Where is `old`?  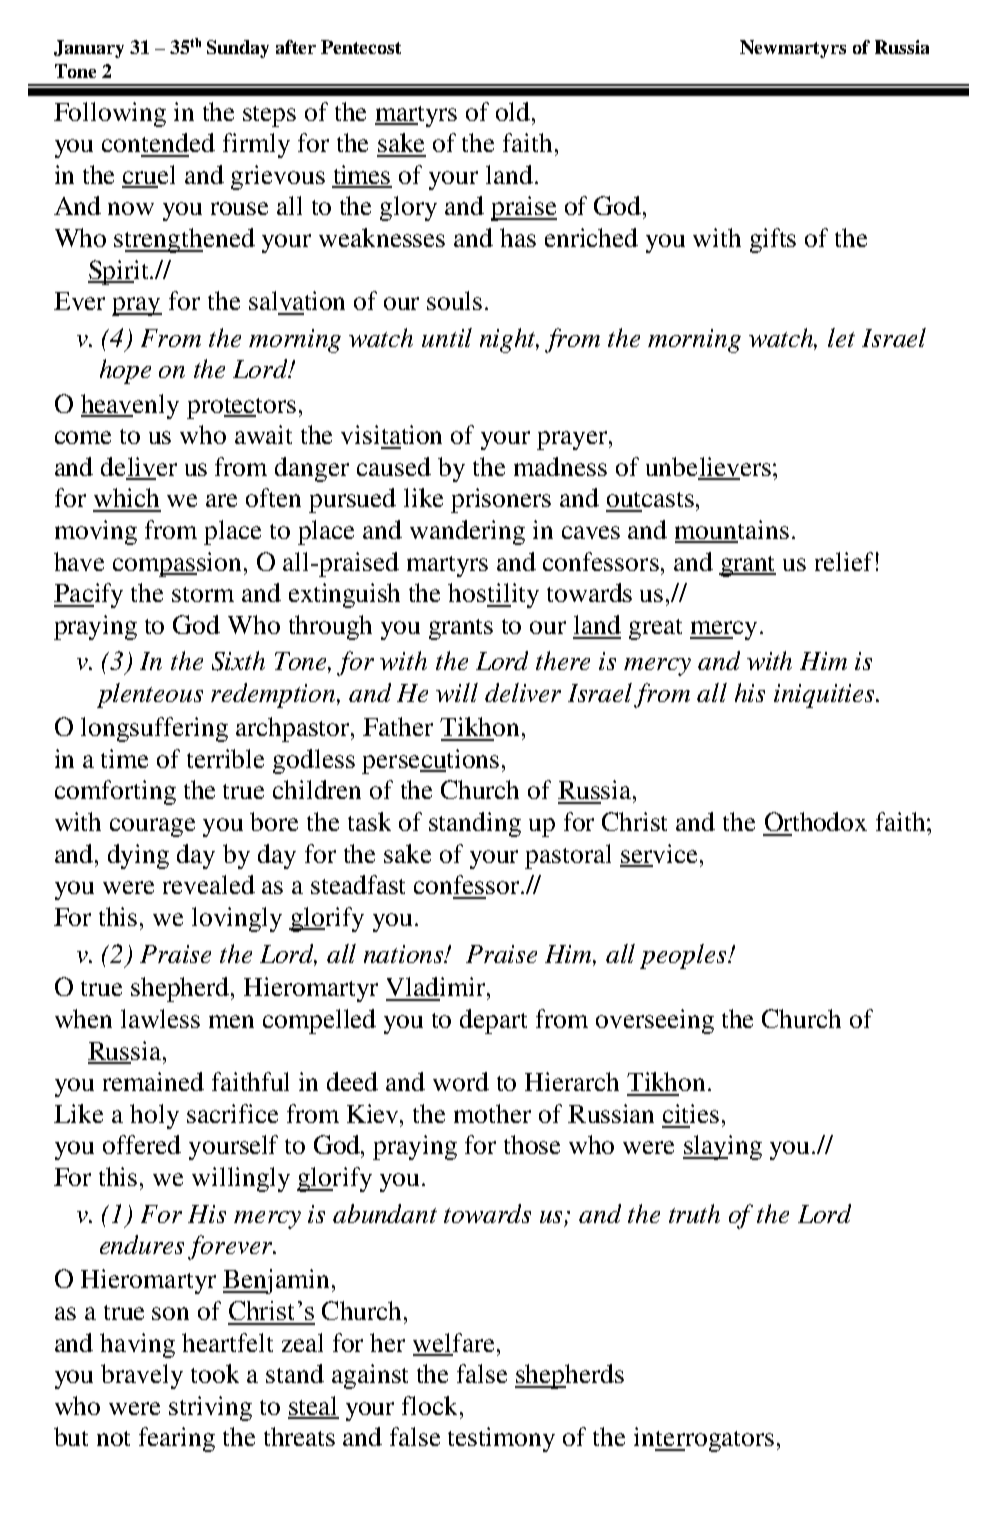
old is located at coordinates (514, 111).
